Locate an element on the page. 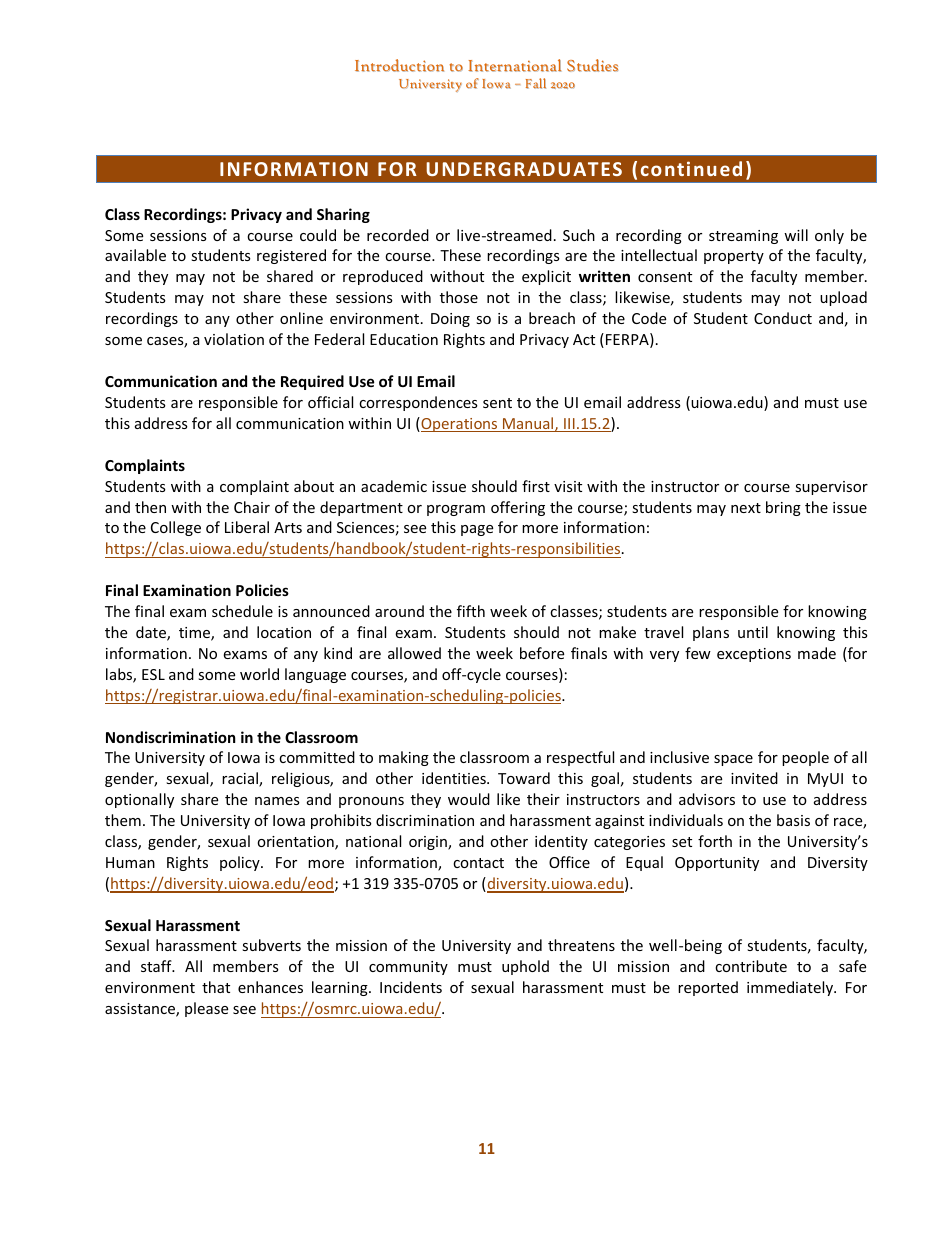  uphold is located at coordinates (525, 967).
